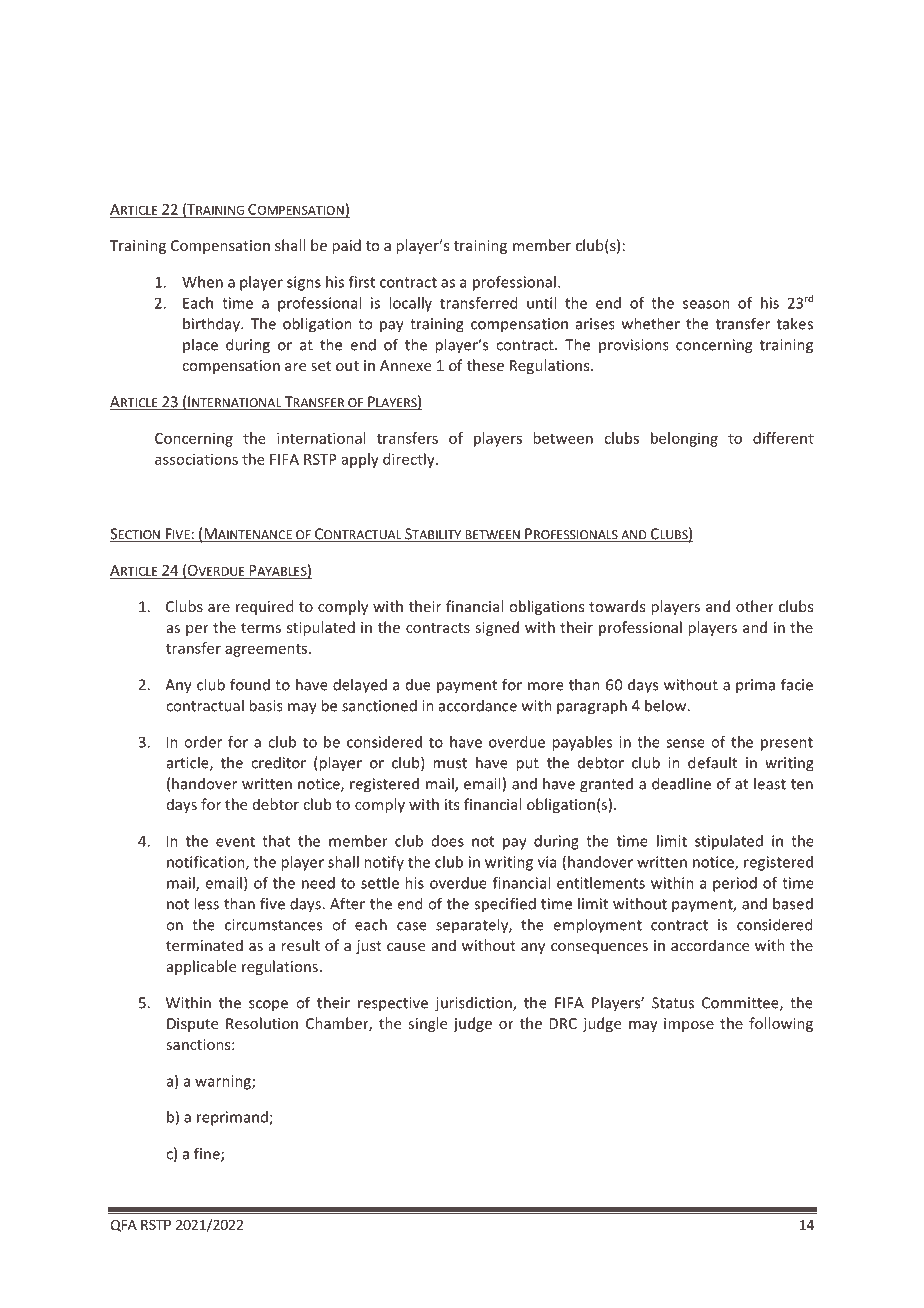 Image resolution: width=924 pixels, height=1308 pixels. Describe the element at coordinates (541, 303) in the screenshot. I see `until` at that location.
